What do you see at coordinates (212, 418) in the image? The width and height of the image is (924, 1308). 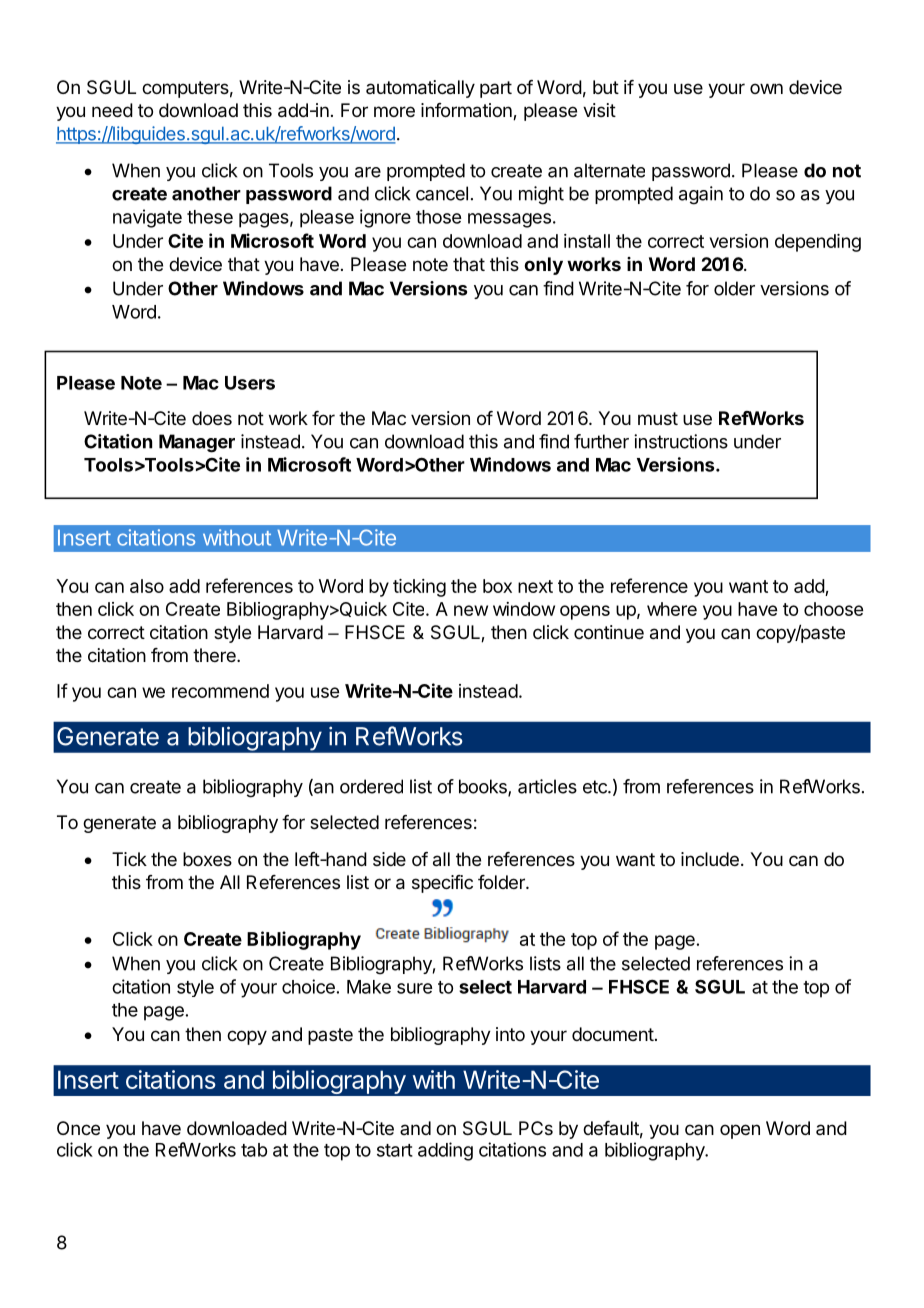 I see `does` at bounding box center [212, 418].
